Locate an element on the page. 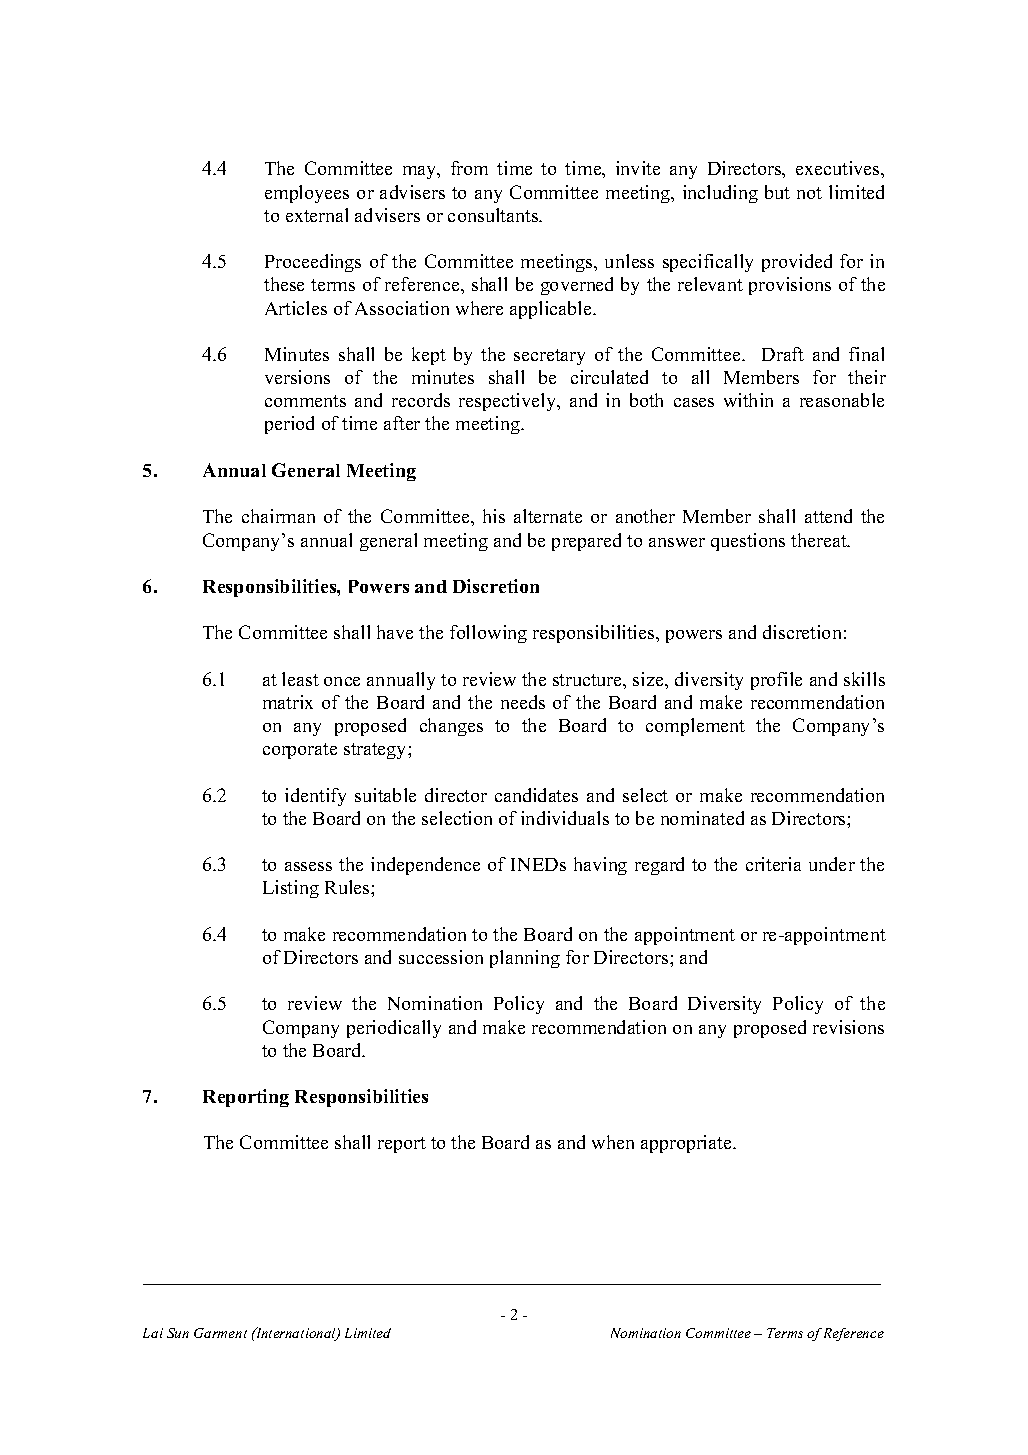  when is located at coordinates (613, 1142).
